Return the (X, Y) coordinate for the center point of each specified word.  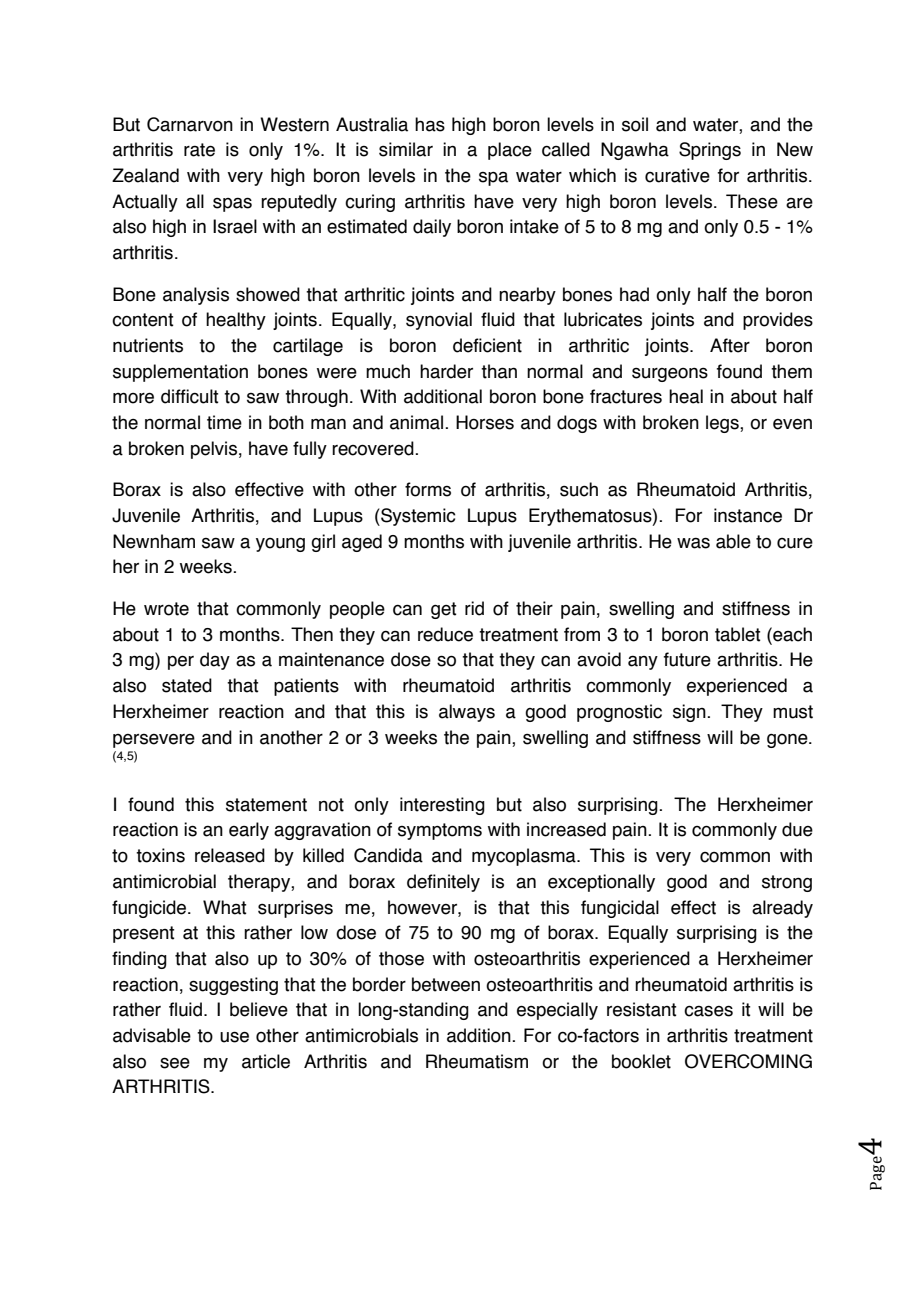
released (230, 855)
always (467, 713)
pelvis (214, 450)
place (510, 151)
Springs (710, 151)
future (687, 659)
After (730, 345)
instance (748, 515)
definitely (443, 883)
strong (787, 883)
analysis (196, 296)
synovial (439, 321)
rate (199, 150)
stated (187, 685)
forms (428, 489)
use (234, 1037)
